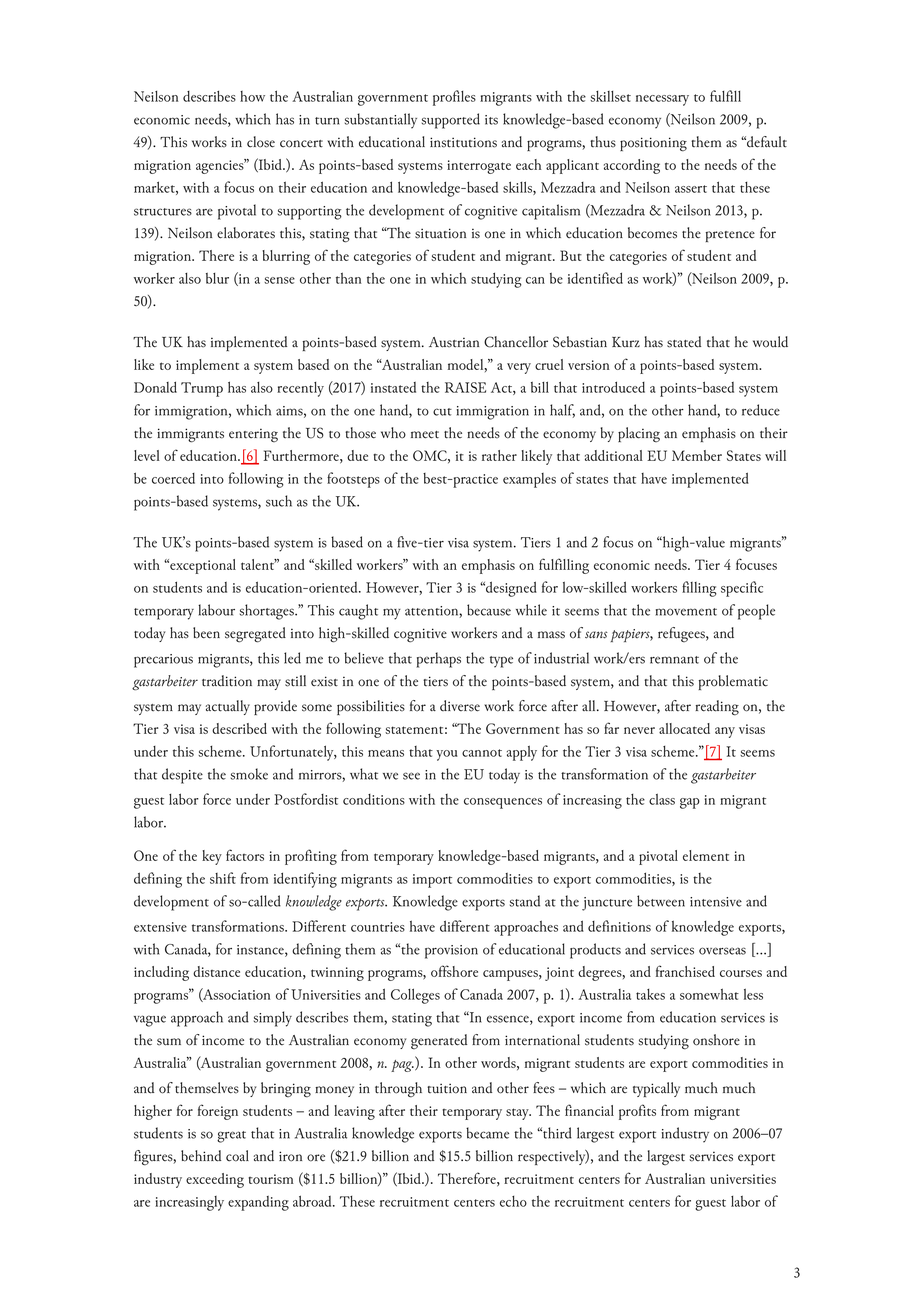 Image resolution: width=924 pixels, height=1308 pixels. Describe the element at coordinates (465, 387) in the page. I see `RAISE` at that location.
